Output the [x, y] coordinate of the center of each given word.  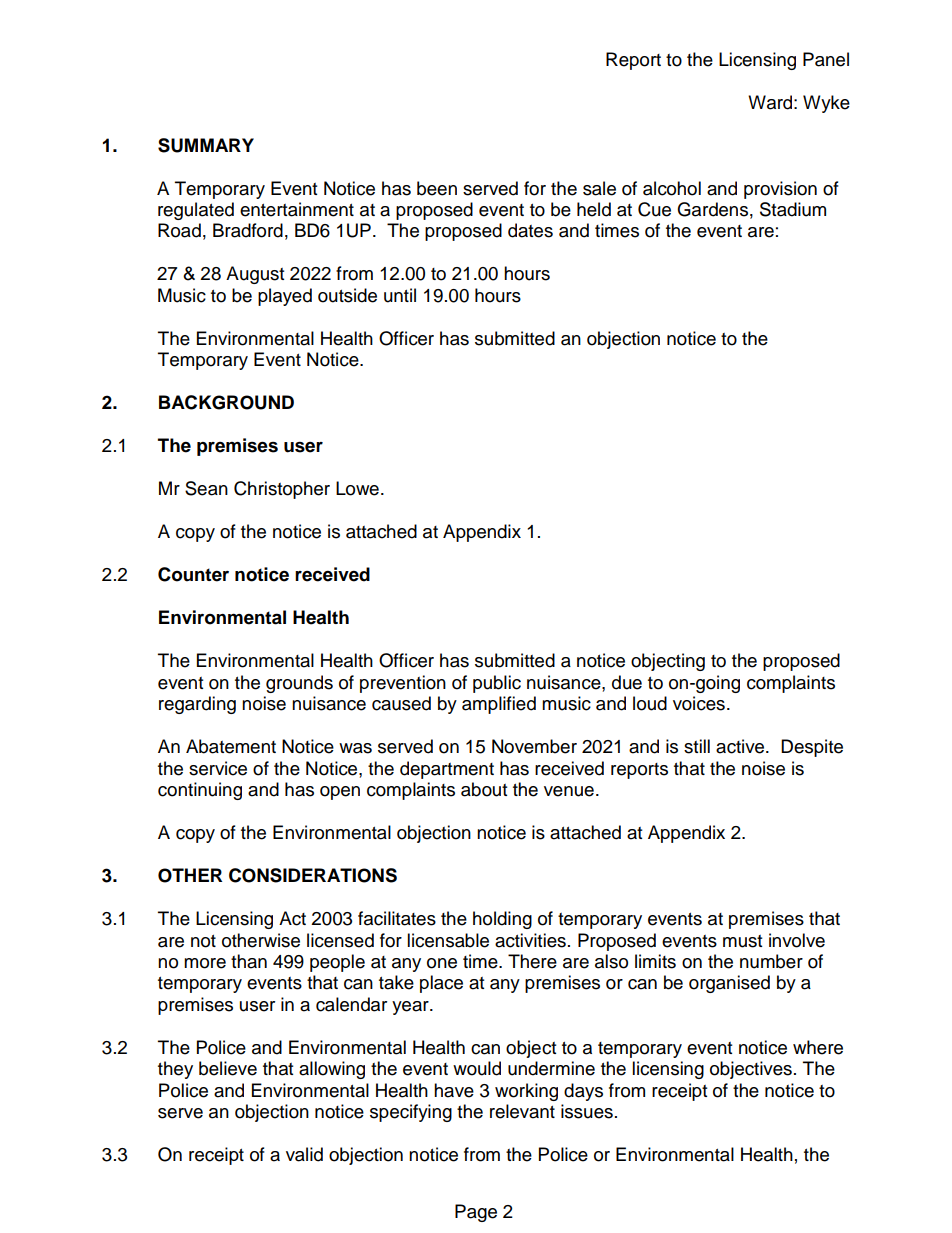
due [627, 682]
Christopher [282, 490]
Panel [826, 59]
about [484, 789]
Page [476, 1213]
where [818, 1047]
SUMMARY [206, 145]
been [437, 188]
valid [304, 1154]
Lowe [357, 488]
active [741, 746]
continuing [200, 791]
